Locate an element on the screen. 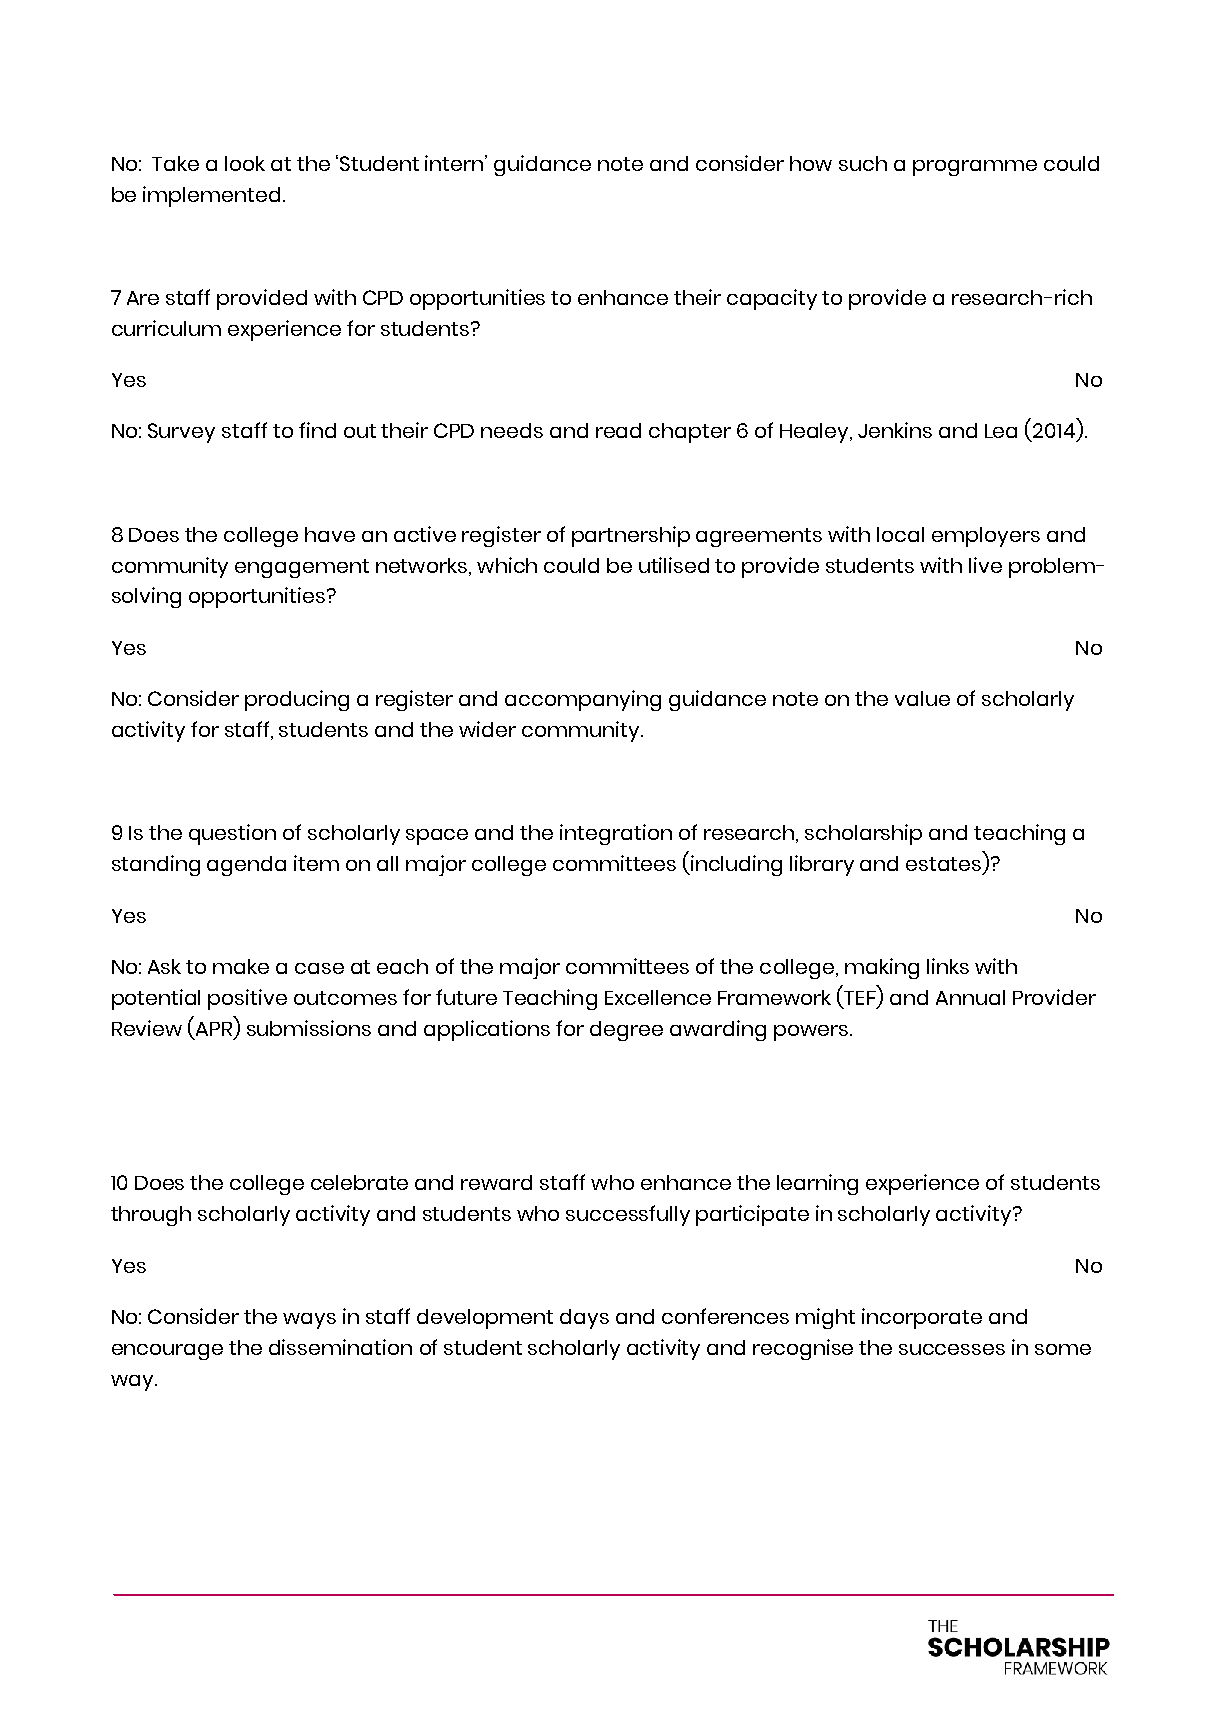  links is located at coordinates (948, 966).
